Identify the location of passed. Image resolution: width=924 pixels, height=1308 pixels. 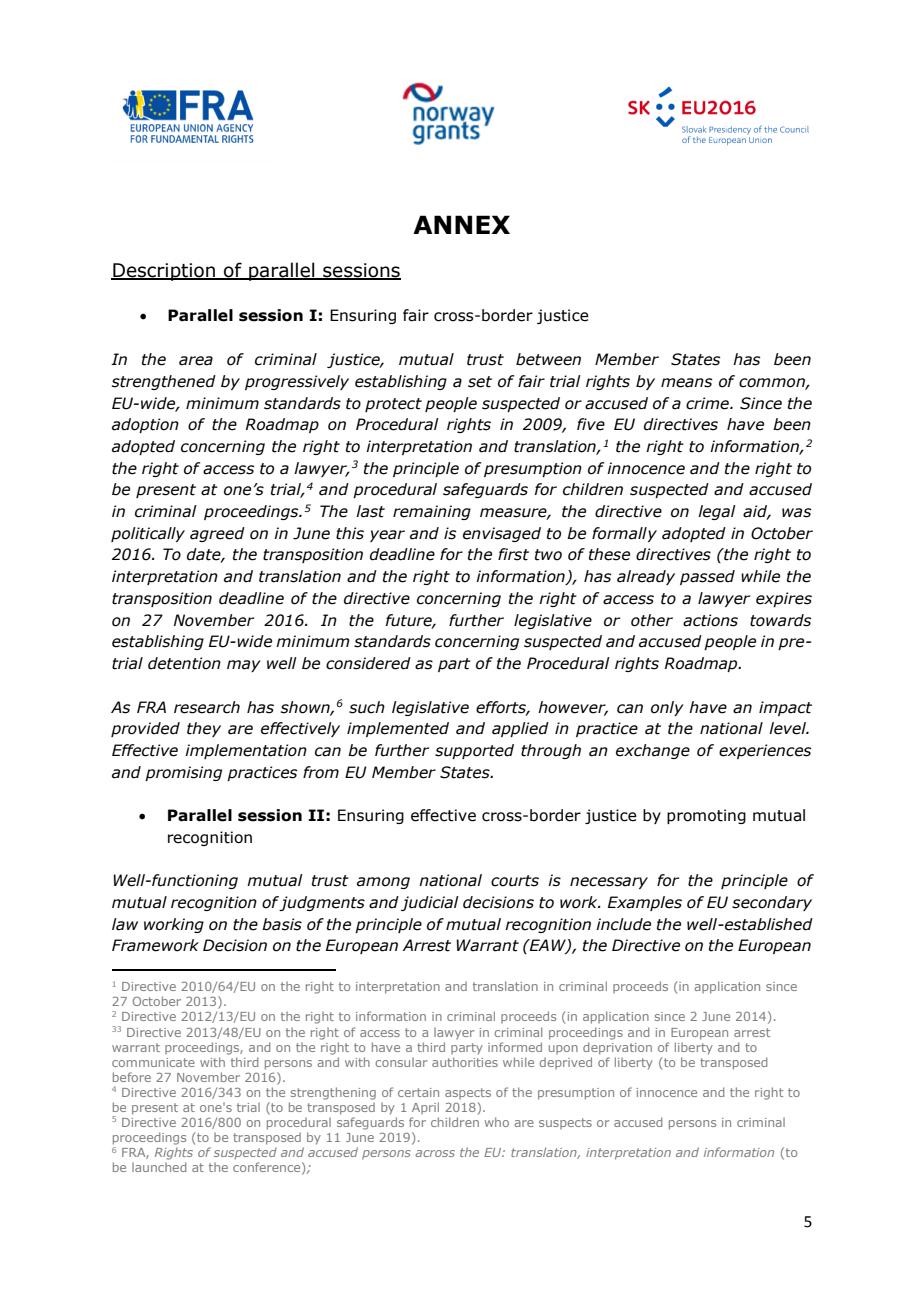
(707, 577).
